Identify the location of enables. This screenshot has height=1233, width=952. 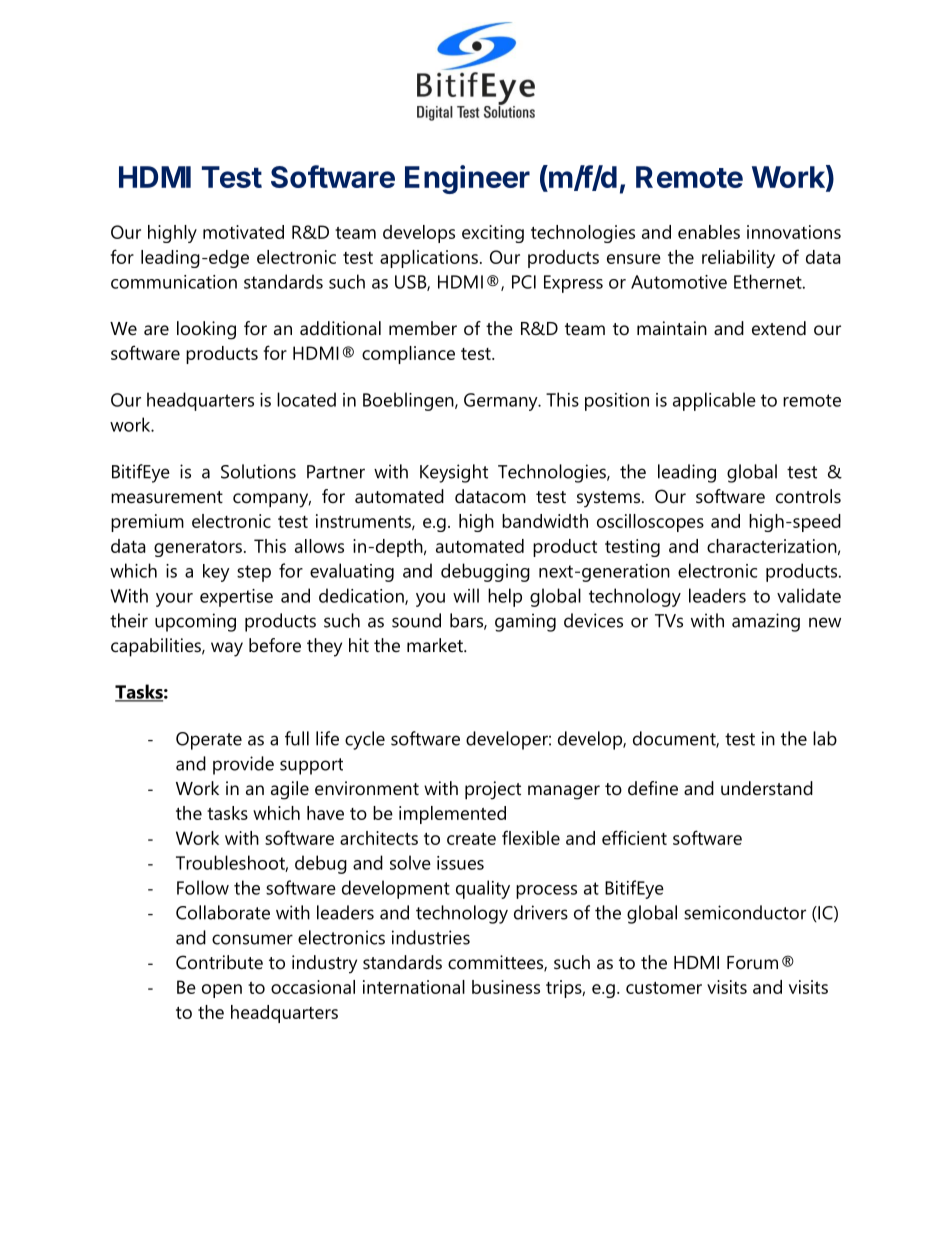
(709, 232).
